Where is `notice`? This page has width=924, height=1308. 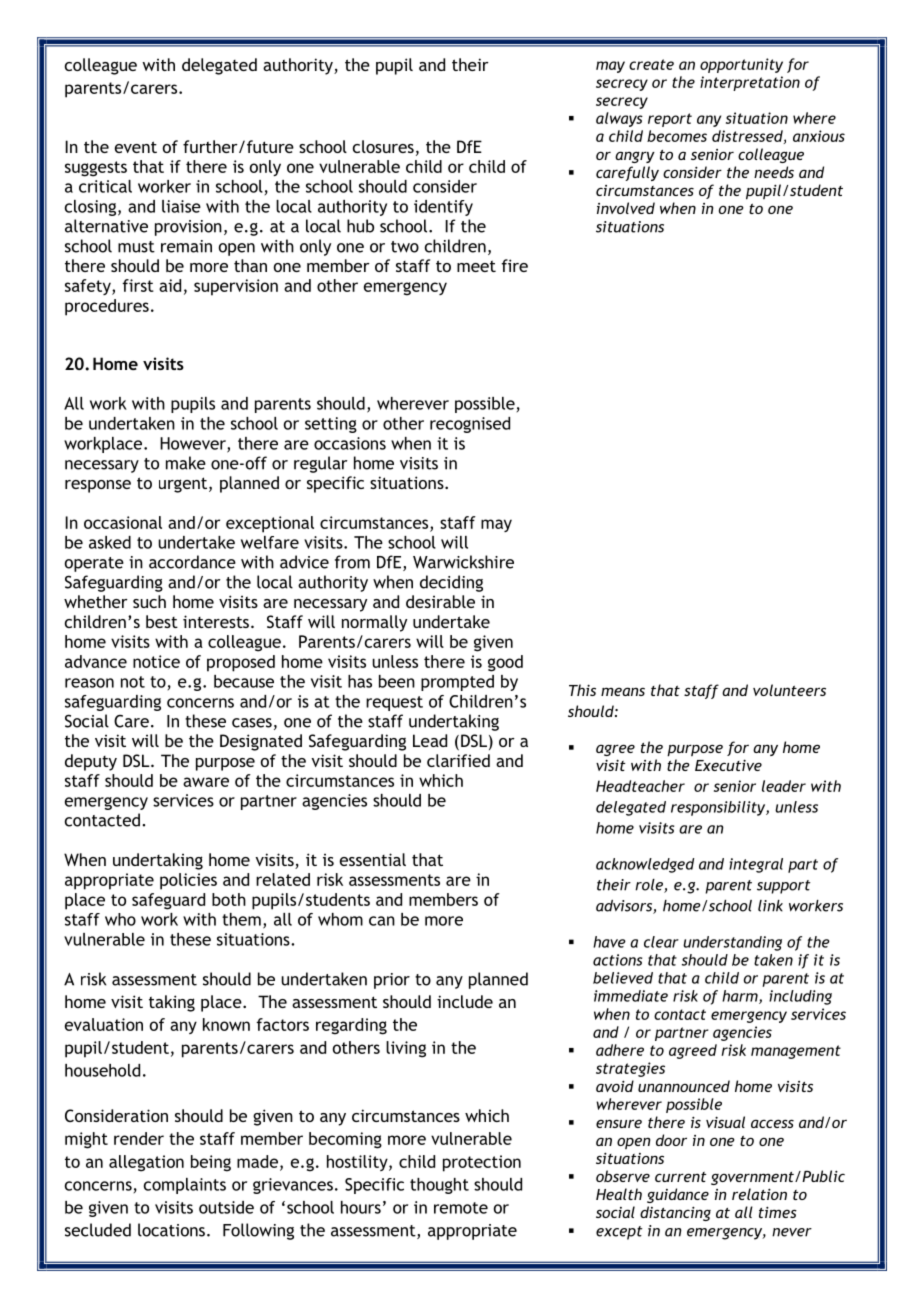 notice is located at coordinates (156, 661).
